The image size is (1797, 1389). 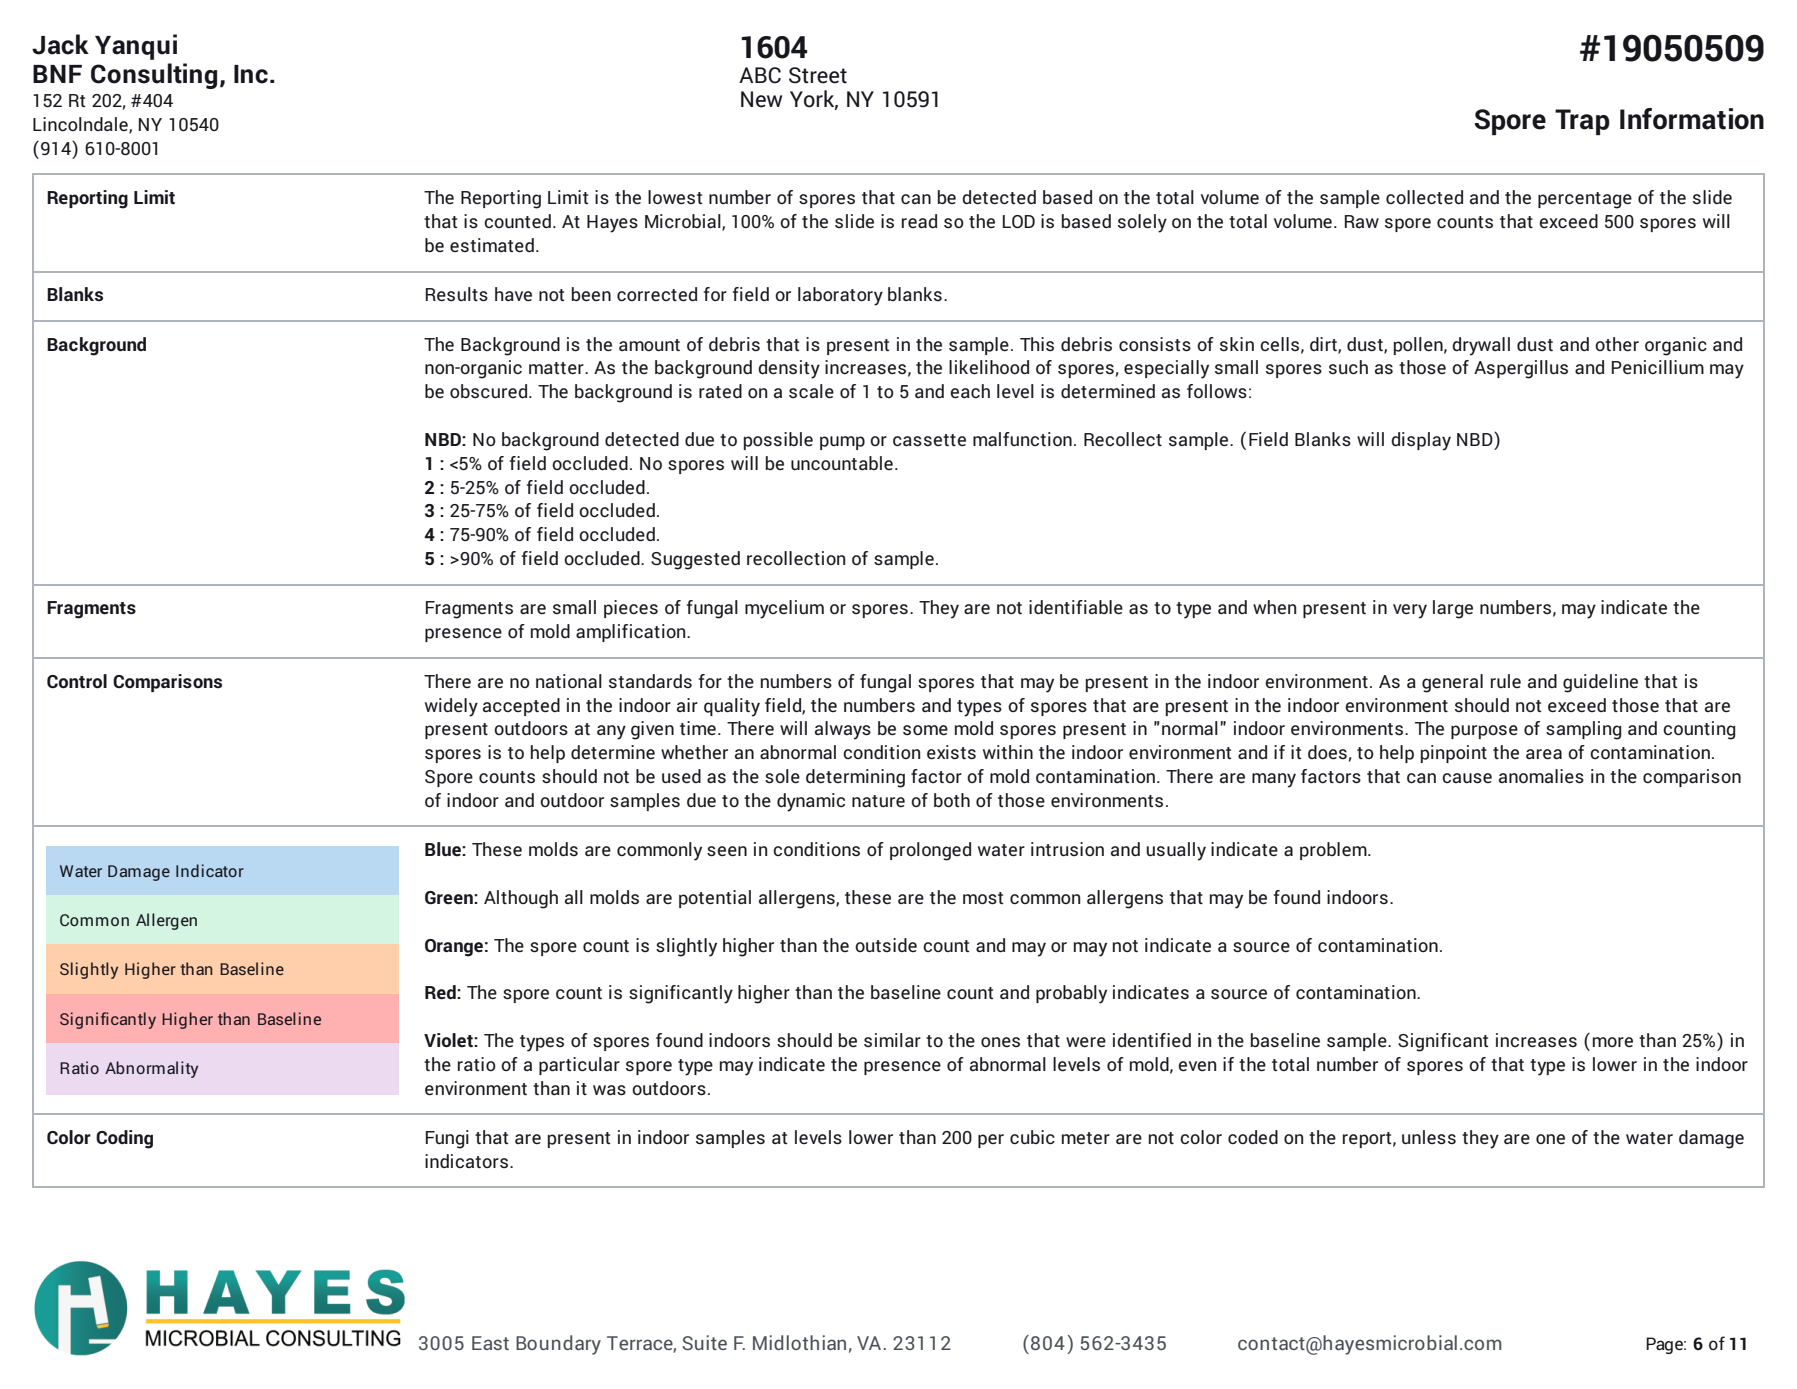 What do you see at coordinates (77, 681) in the image?
I see `Control` at bounding box center [77, 681].
